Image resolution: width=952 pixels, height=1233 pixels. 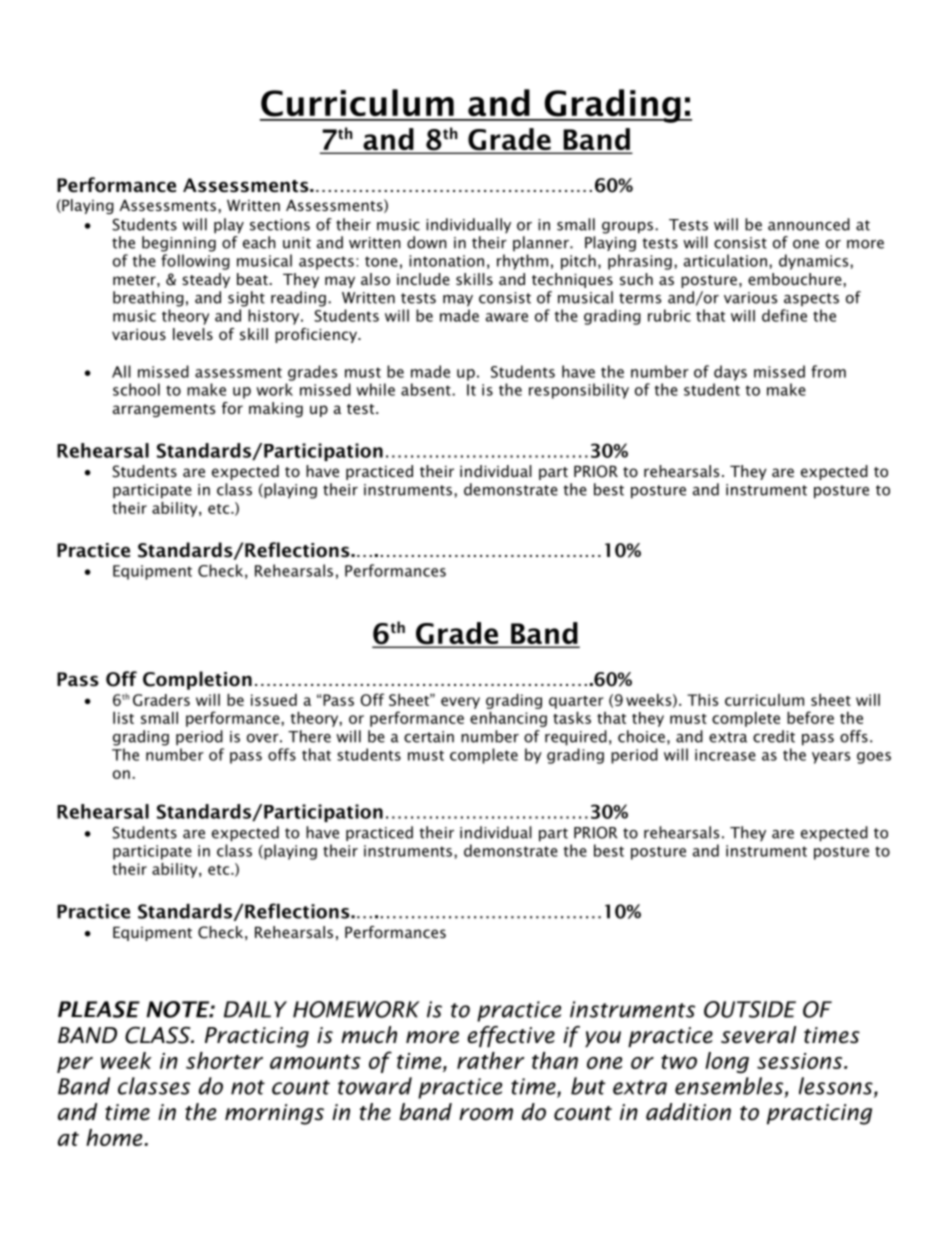 What do you see at coordinates (179, 244) in the screenshot?
I see `beginning` at bounding box center [179, 244].
